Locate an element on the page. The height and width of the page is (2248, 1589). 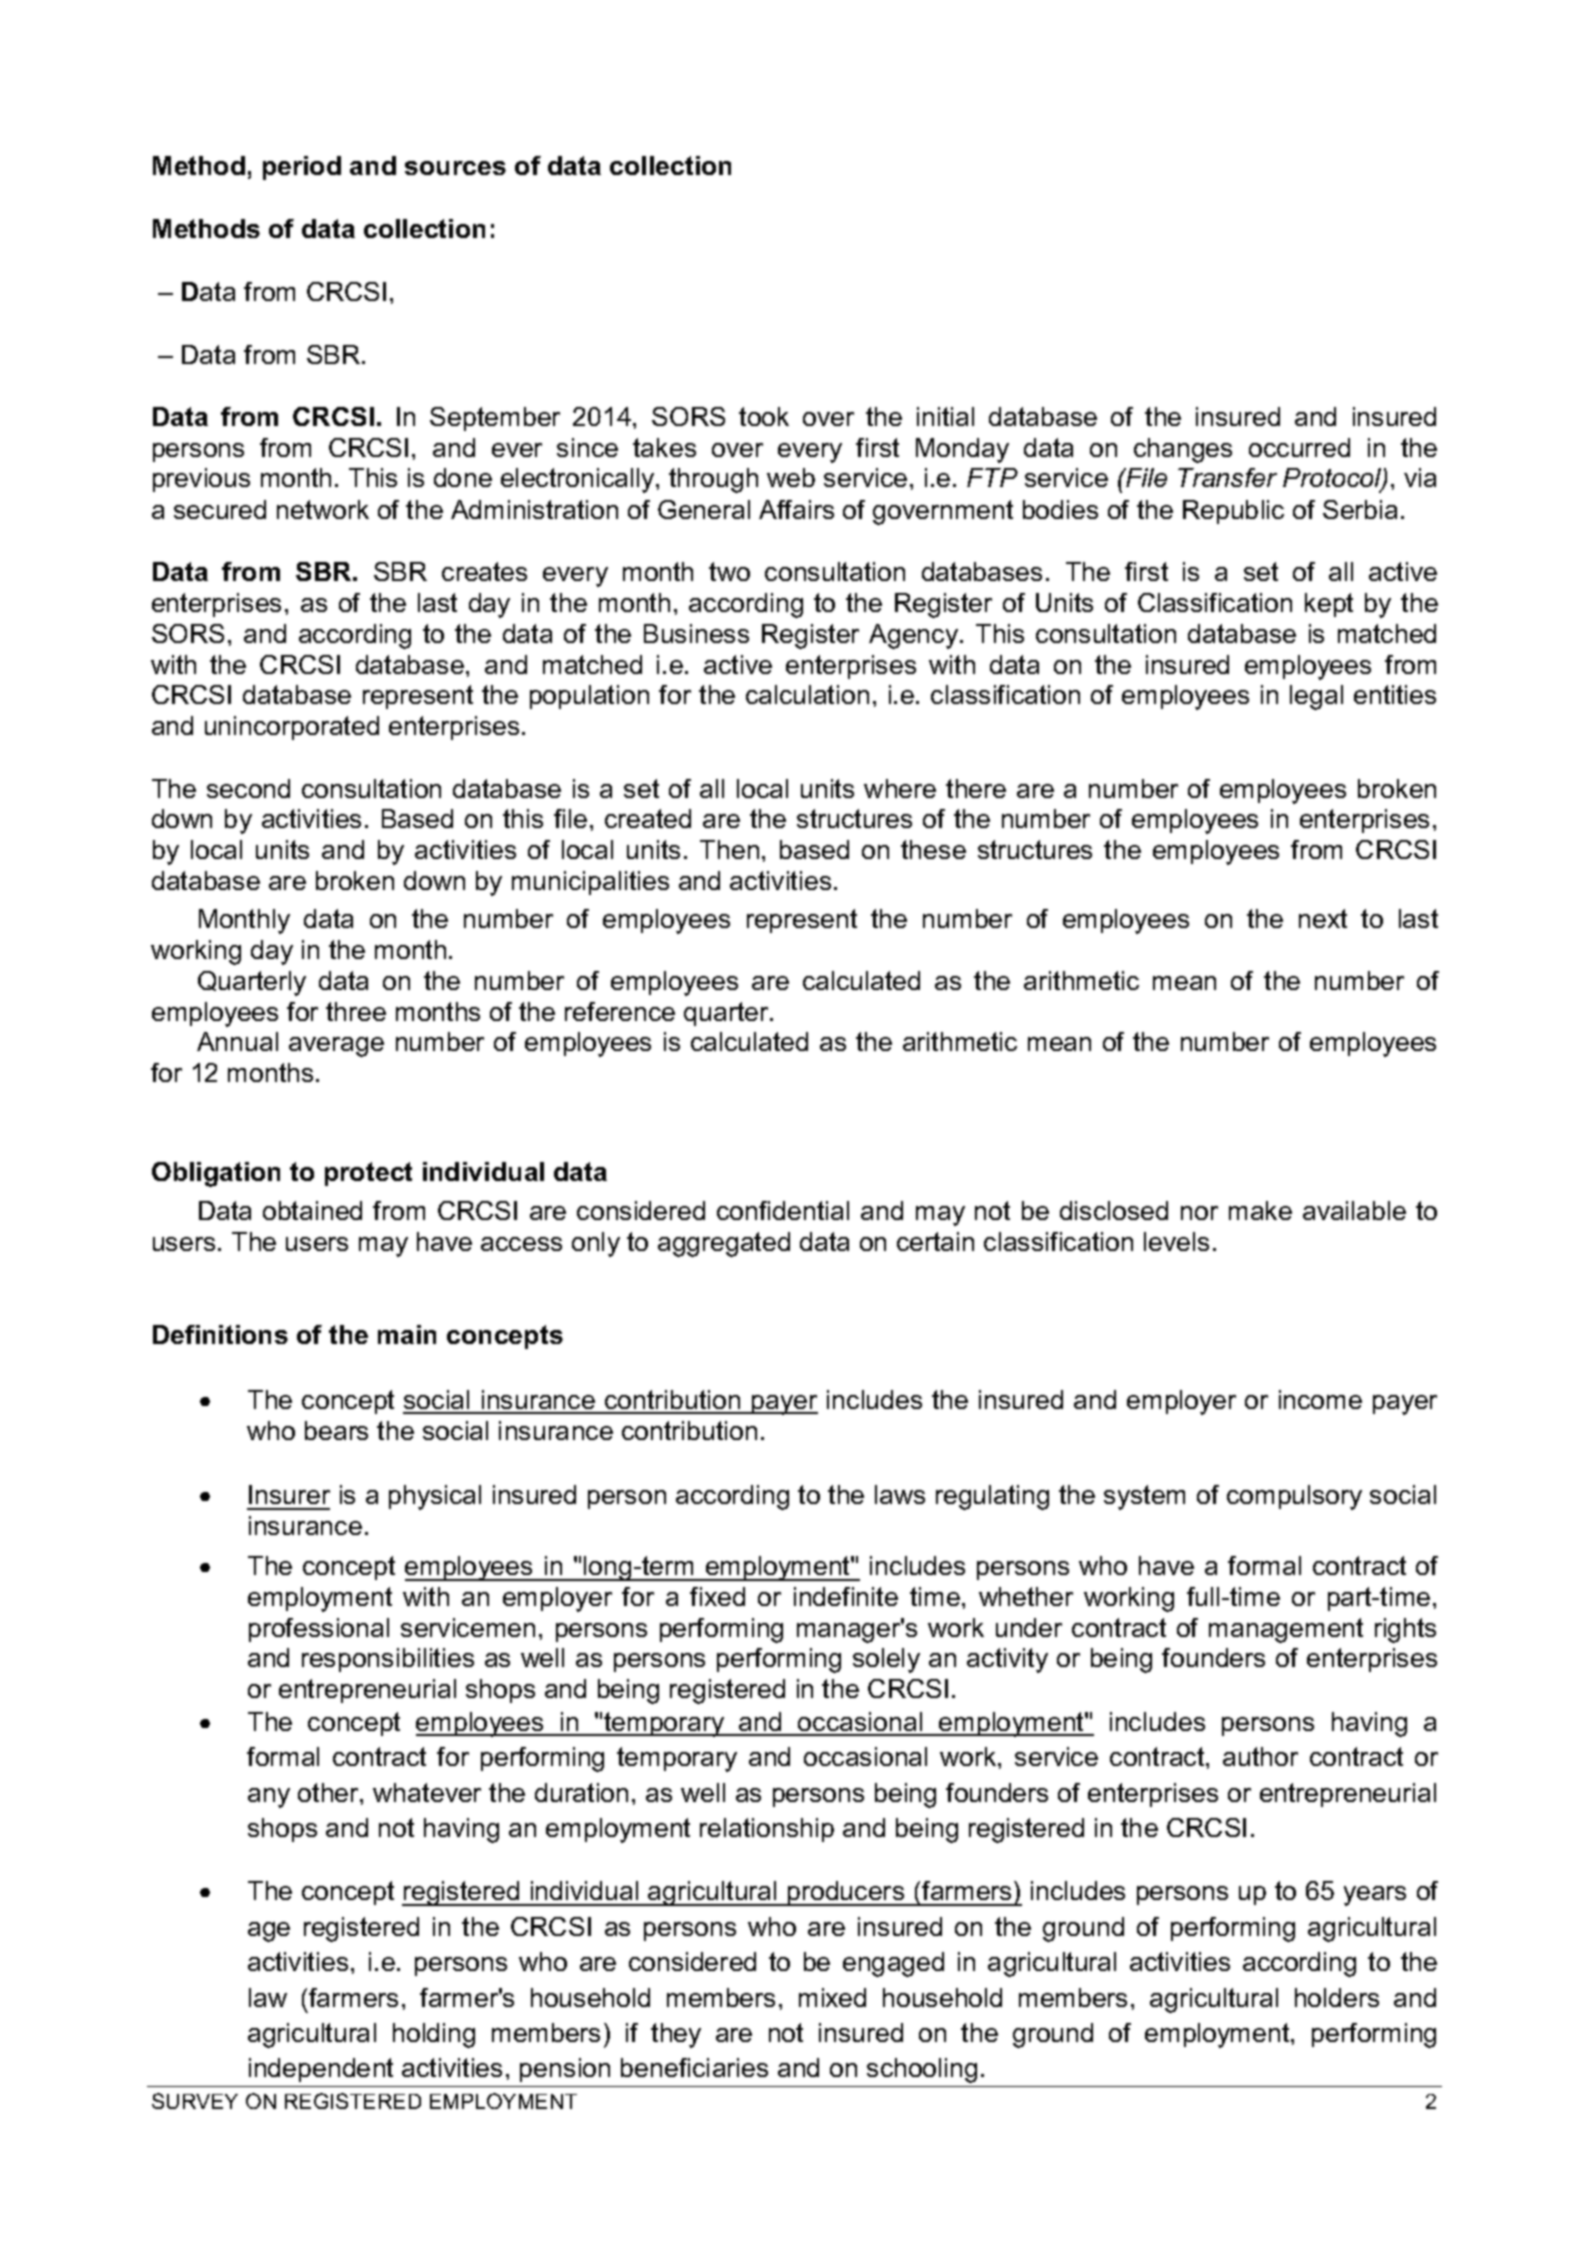
aggregated is located at coordinates (724, 1244).
